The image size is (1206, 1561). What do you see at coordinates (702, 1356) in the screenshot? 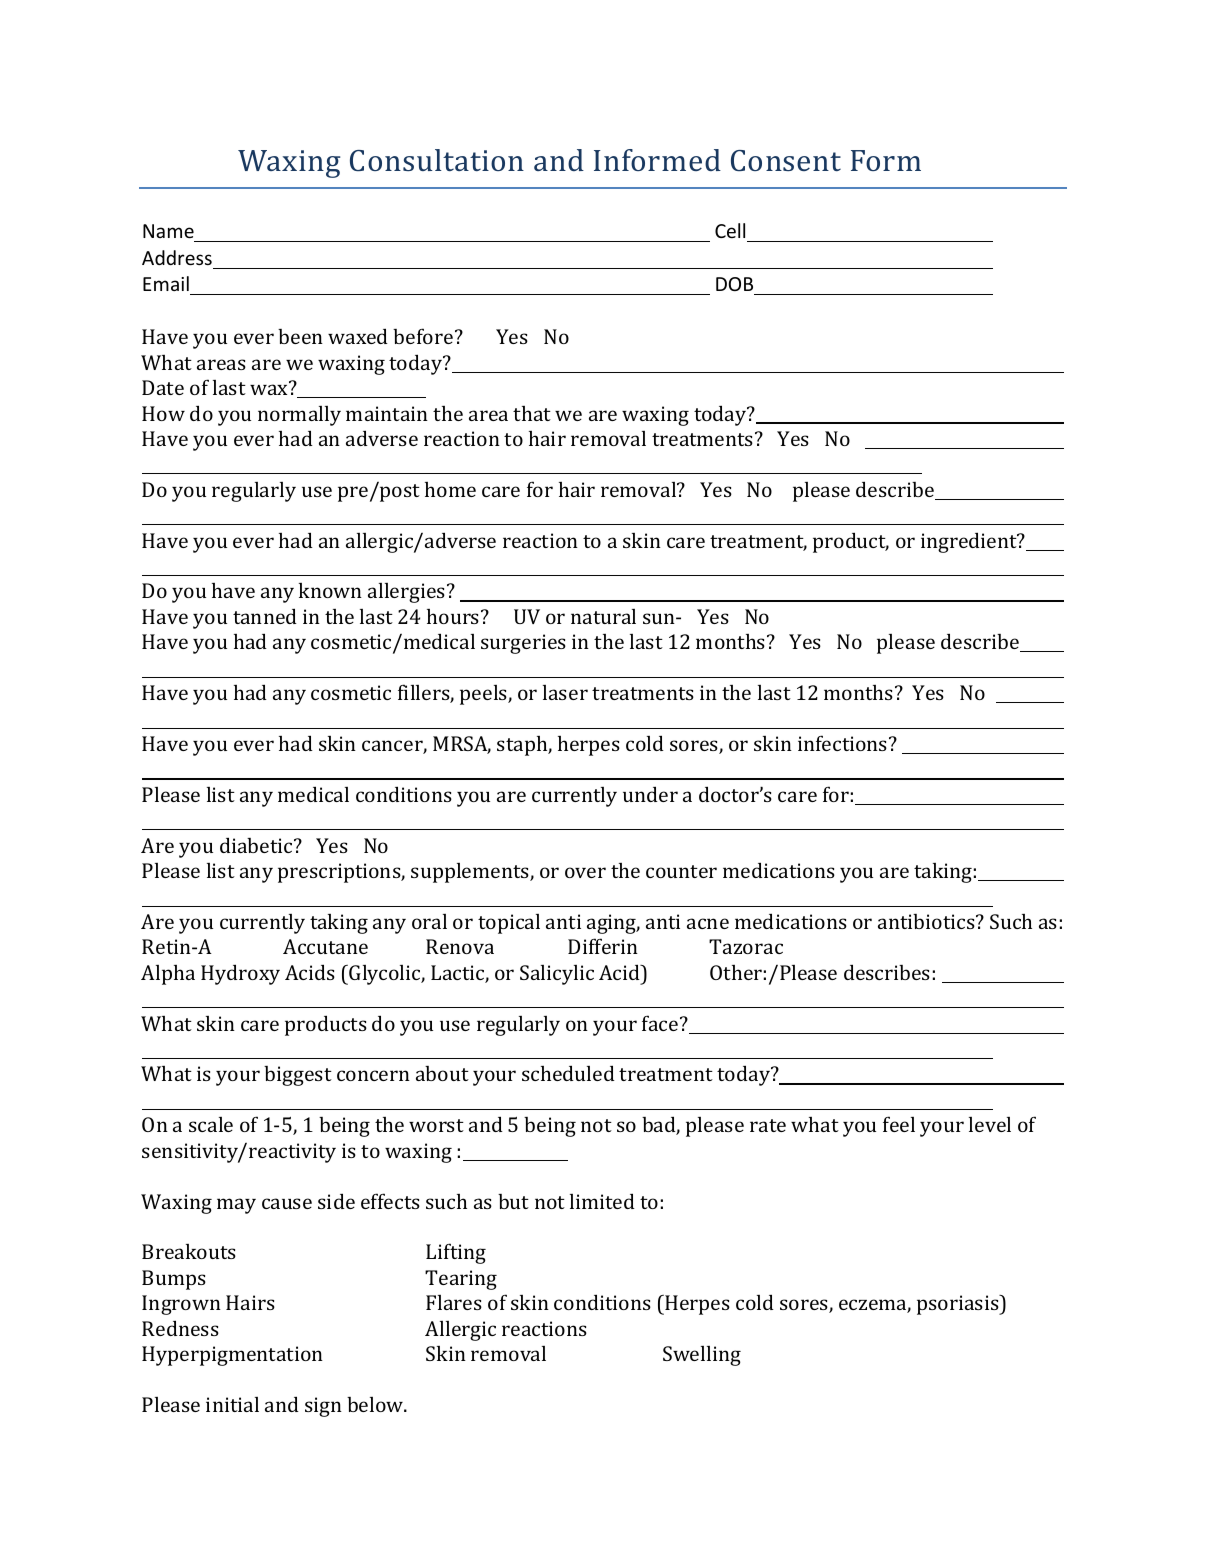
I see `Swelling` at bounding box center [702, 1356].
